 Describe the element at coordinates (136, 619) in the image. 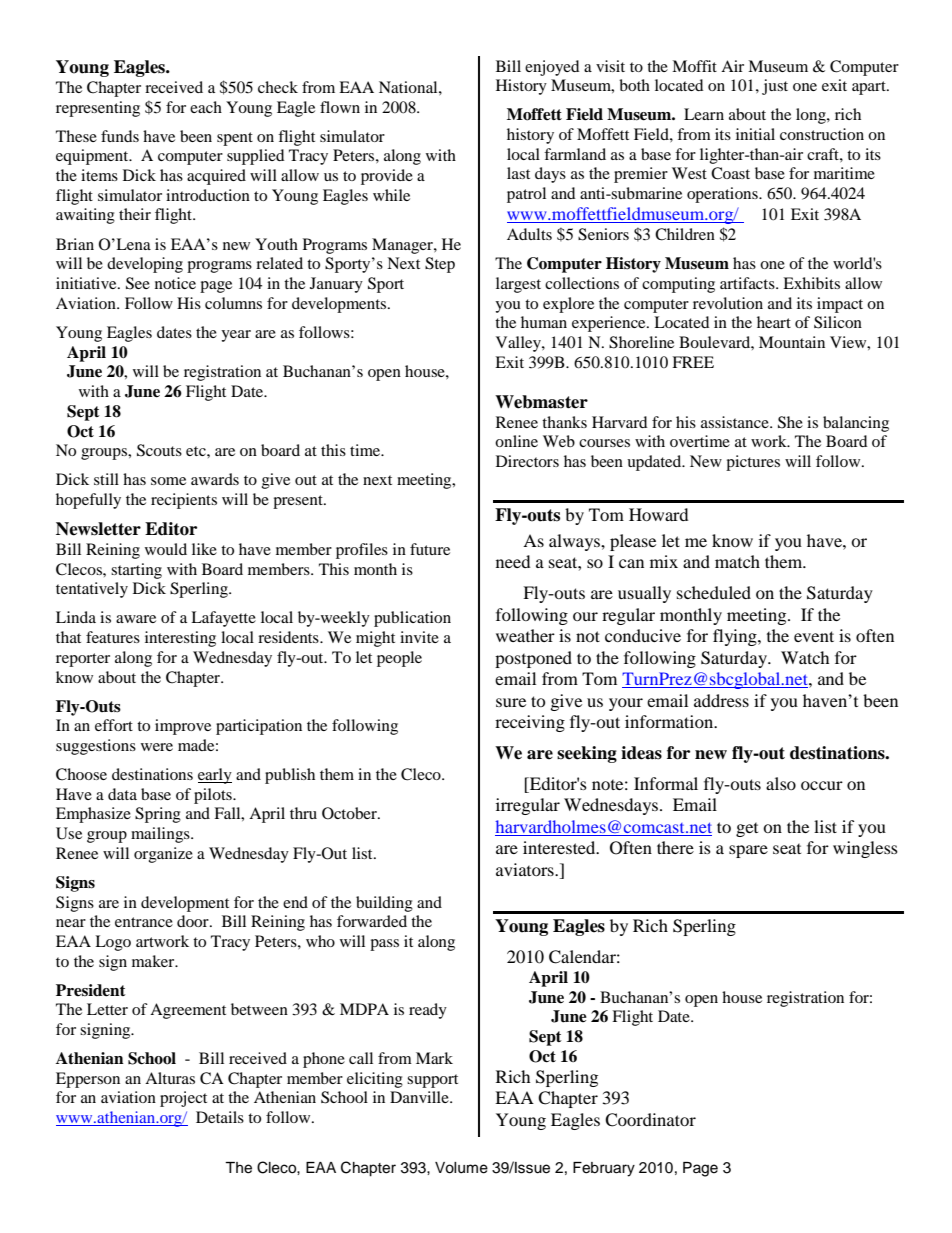

I see `aware` at that location.
